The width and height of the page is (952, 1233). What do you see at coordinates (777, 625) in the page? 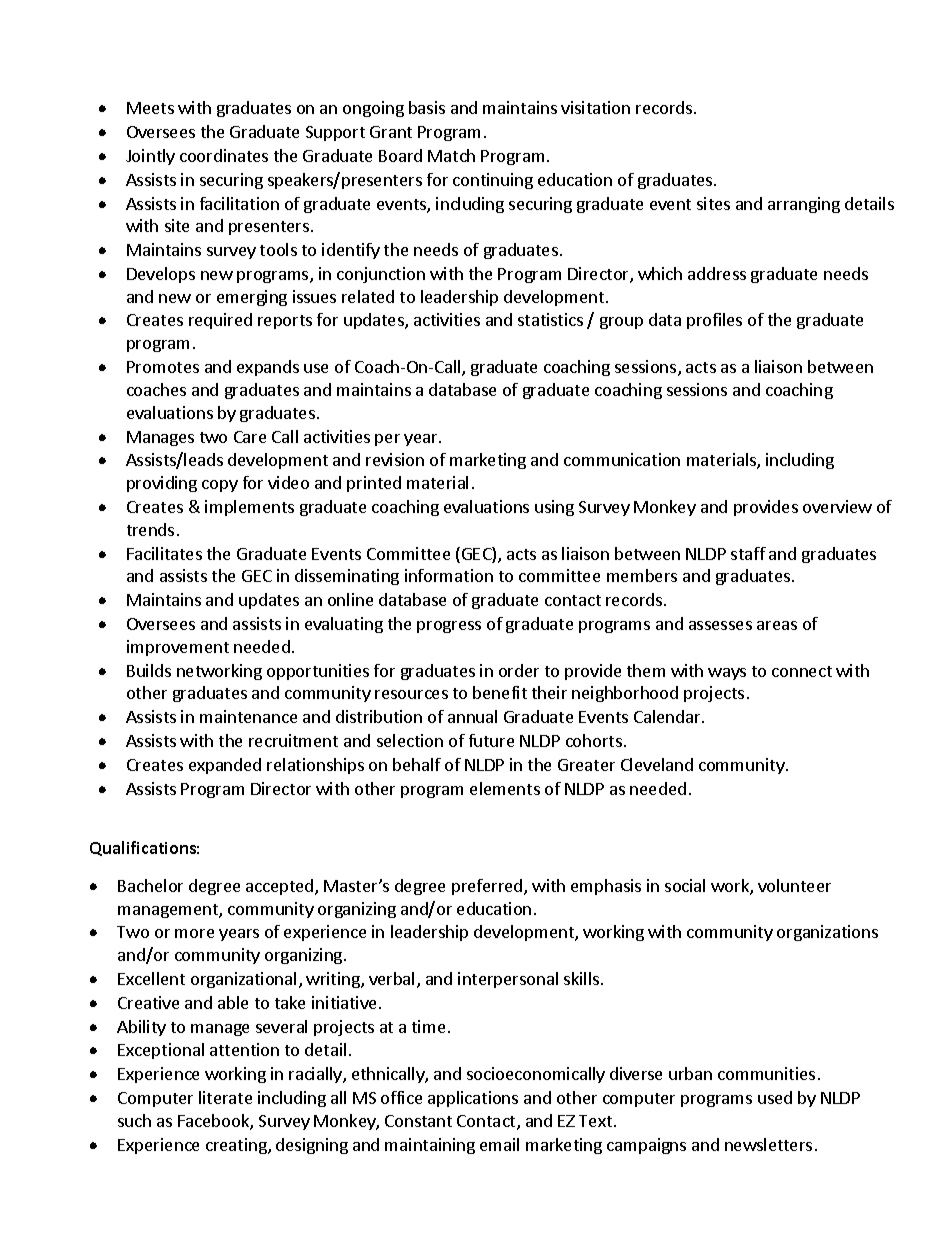
I see `areas` at bounding box center [777, 625].
